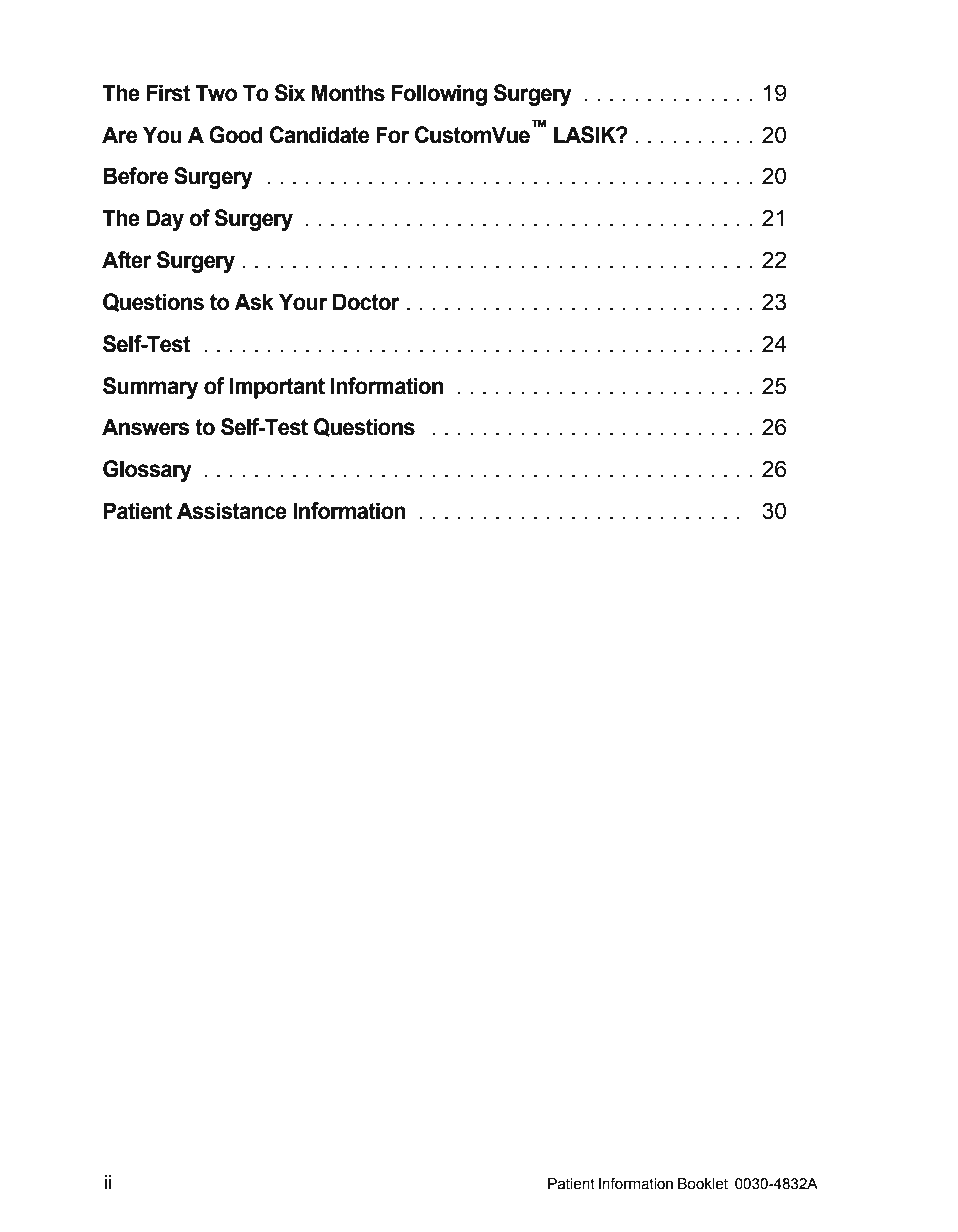 The width and height of the page is (958, 1232). I want to click on First, so click(168, 93).
